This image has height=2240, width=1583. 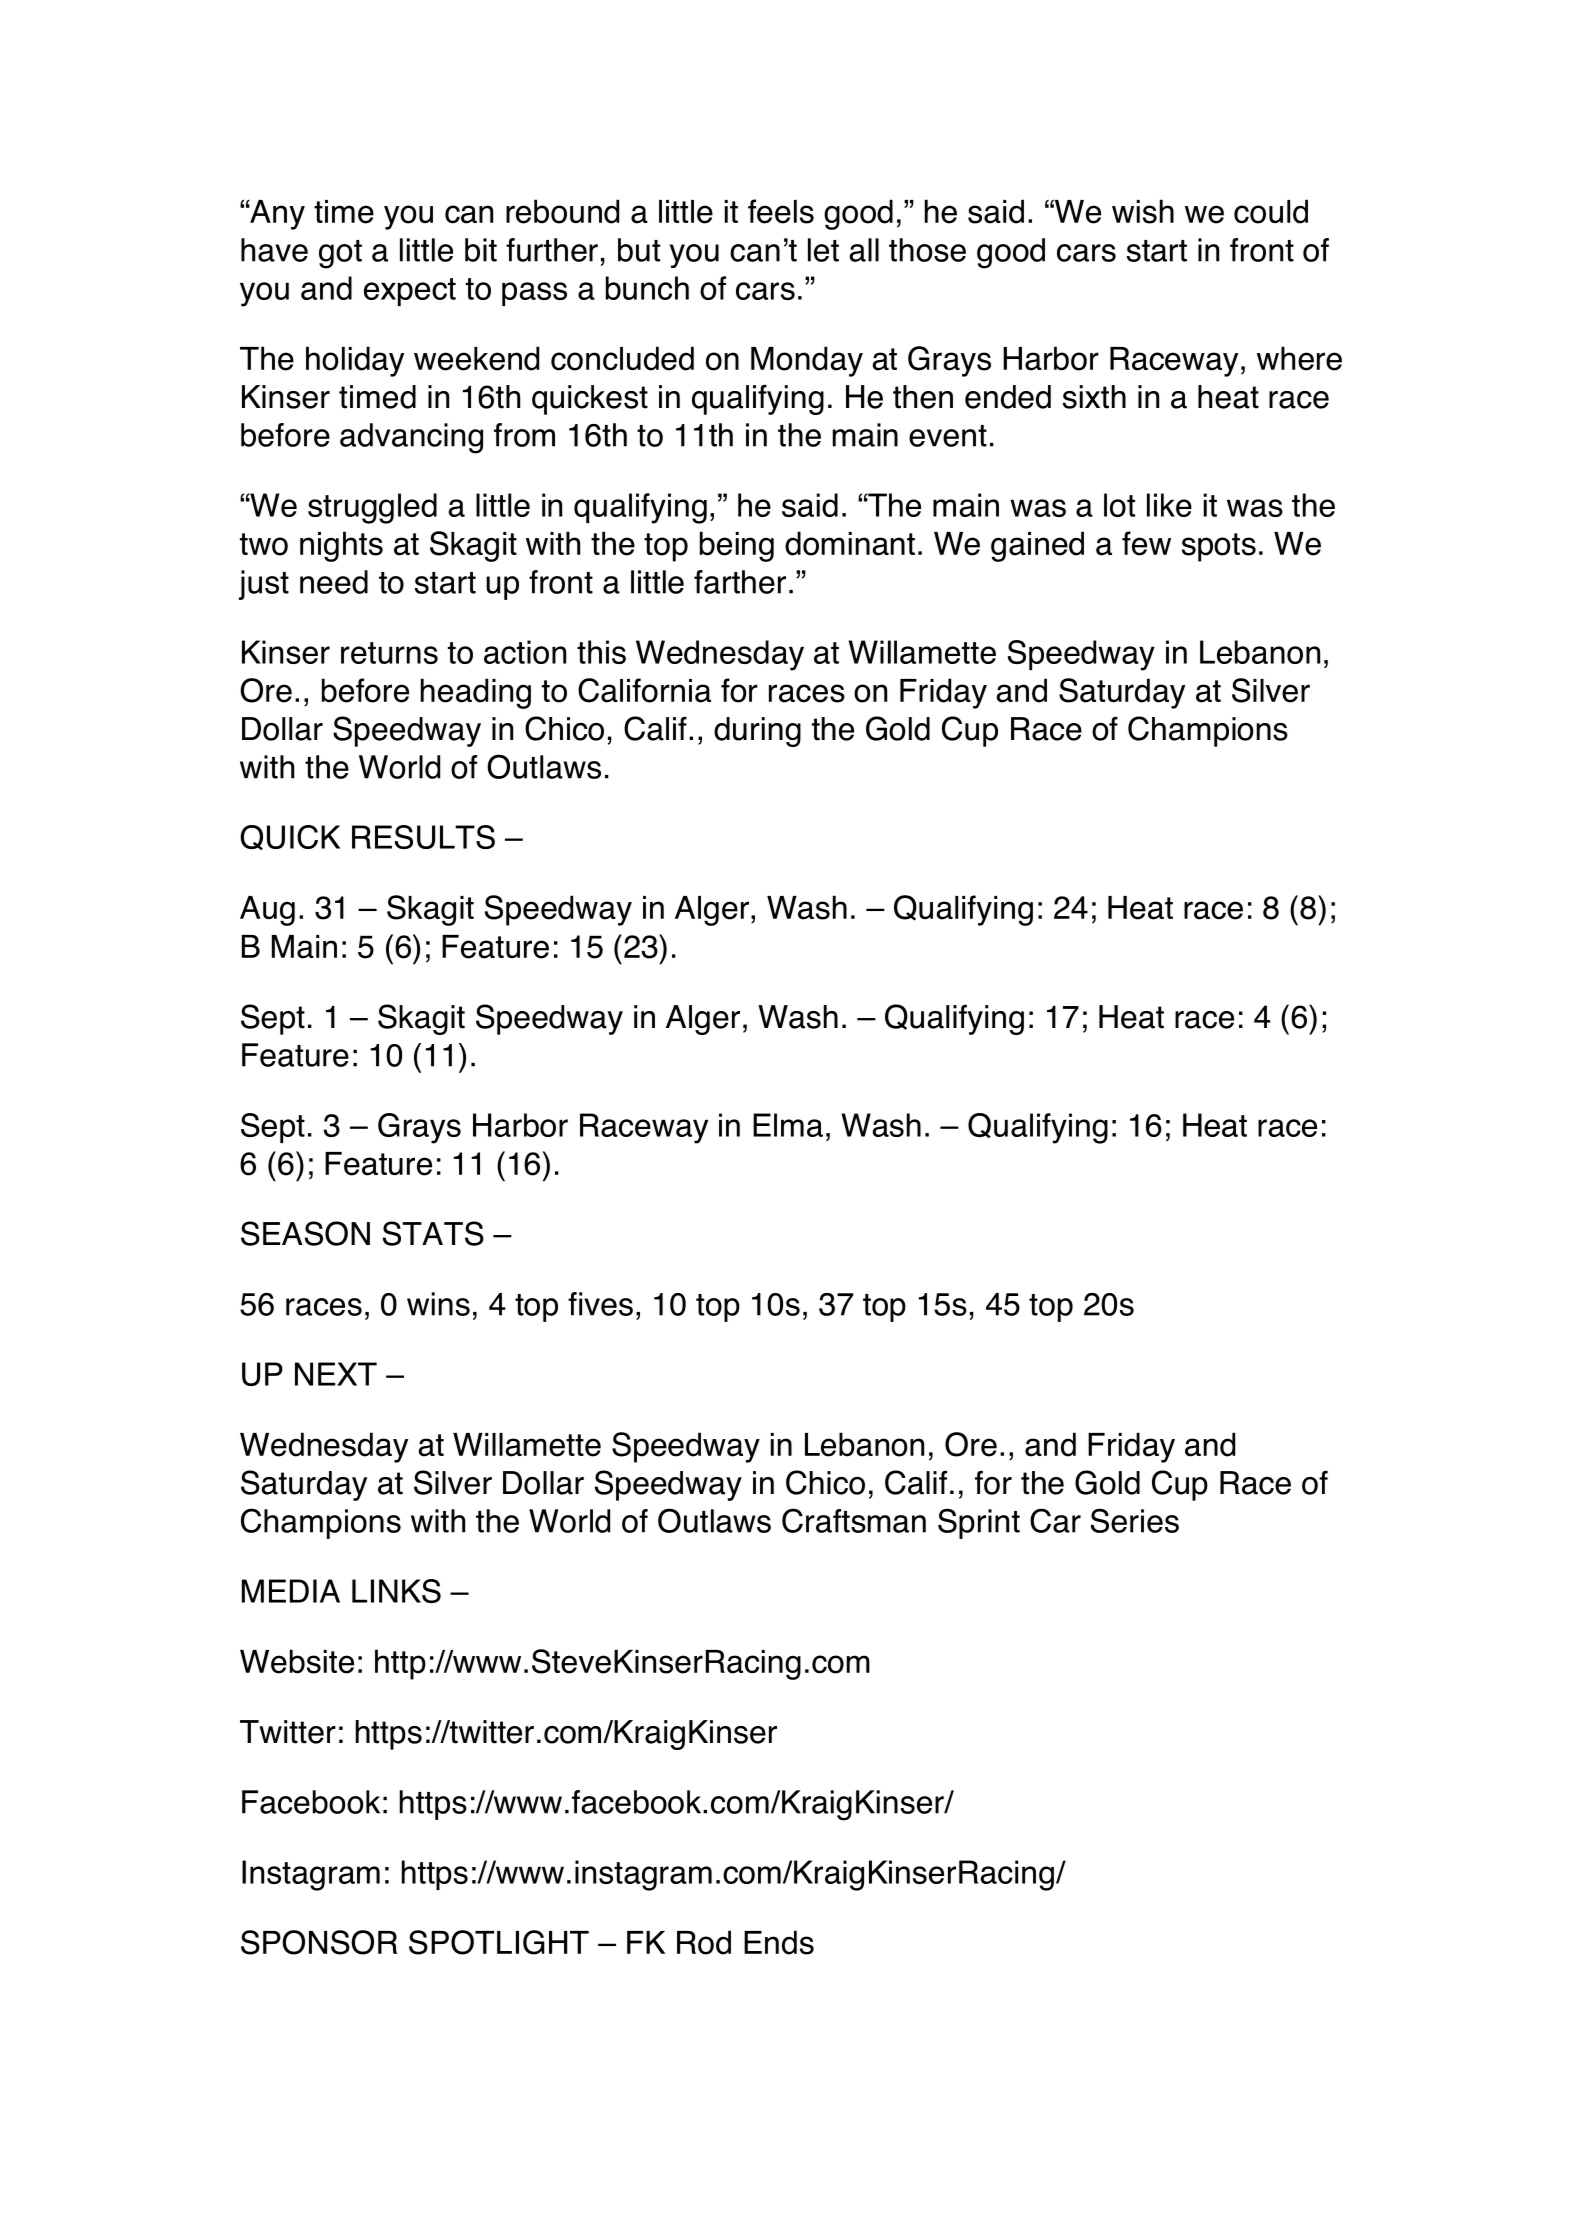 I want to click on let, so click(x=823, y=250).
